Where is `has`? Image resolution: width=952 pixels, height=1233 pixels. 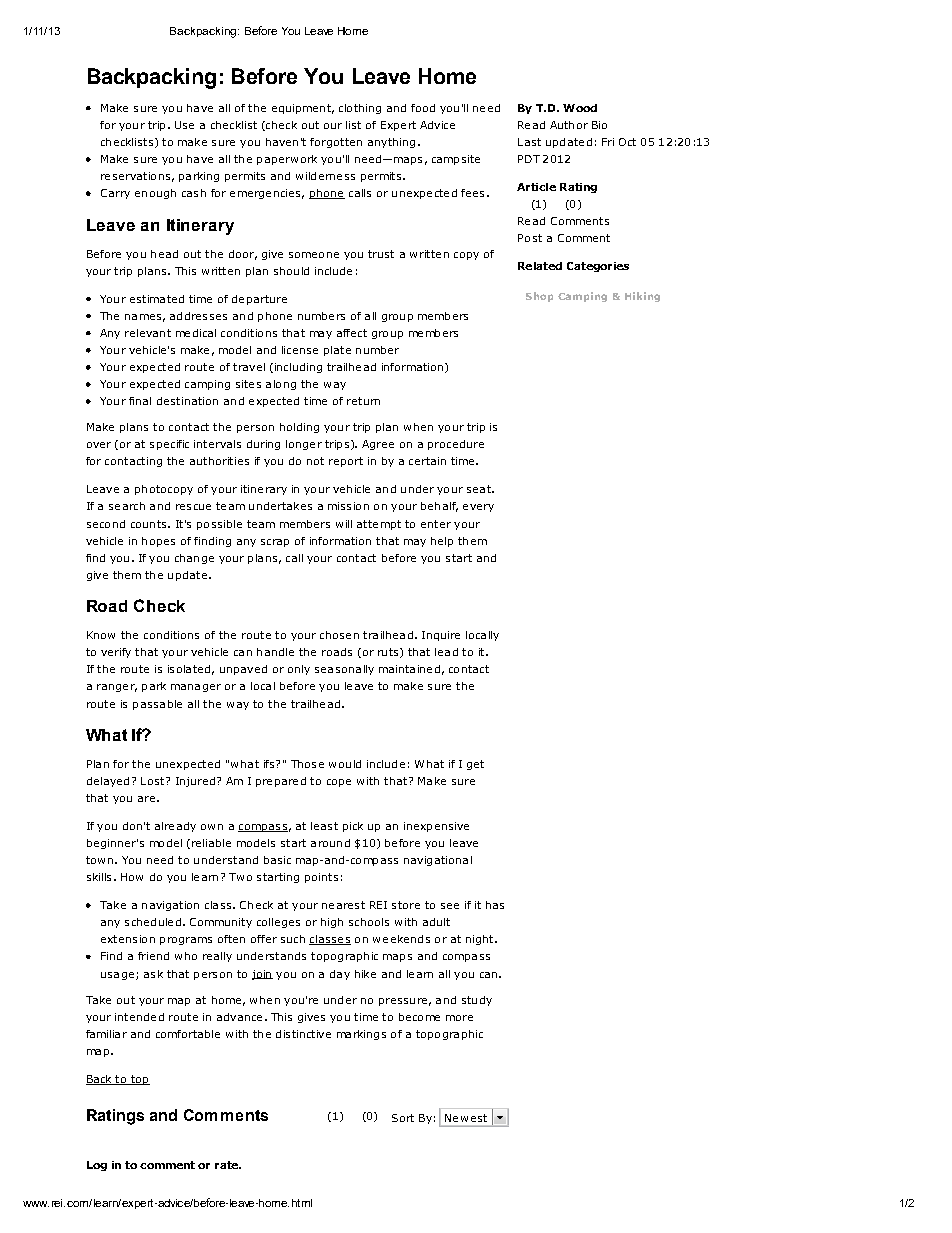 has is located at coordinates (495, 905).
